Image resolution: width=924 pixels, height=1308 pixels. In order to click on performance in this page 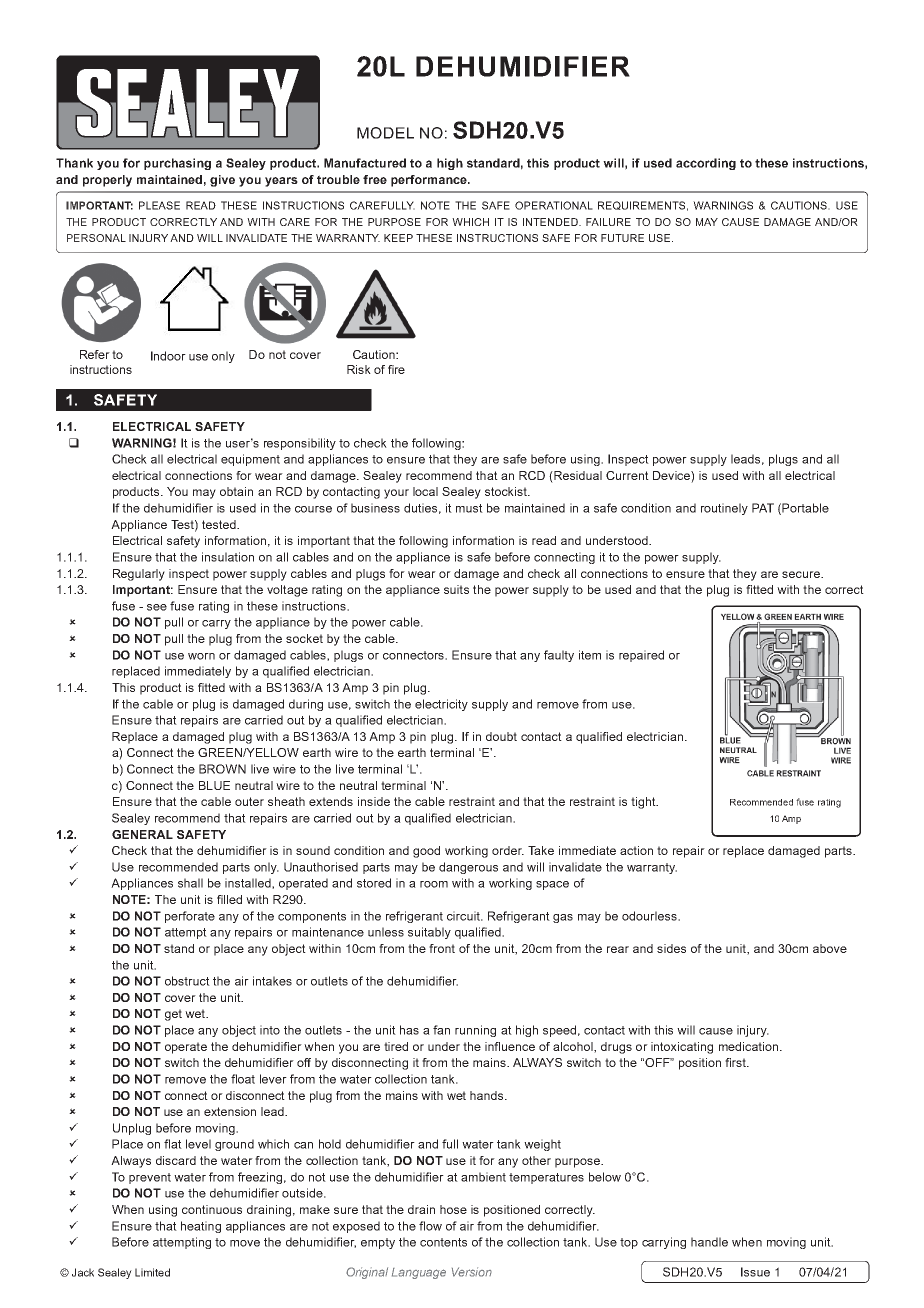, I will do `click(430, 181)`.
